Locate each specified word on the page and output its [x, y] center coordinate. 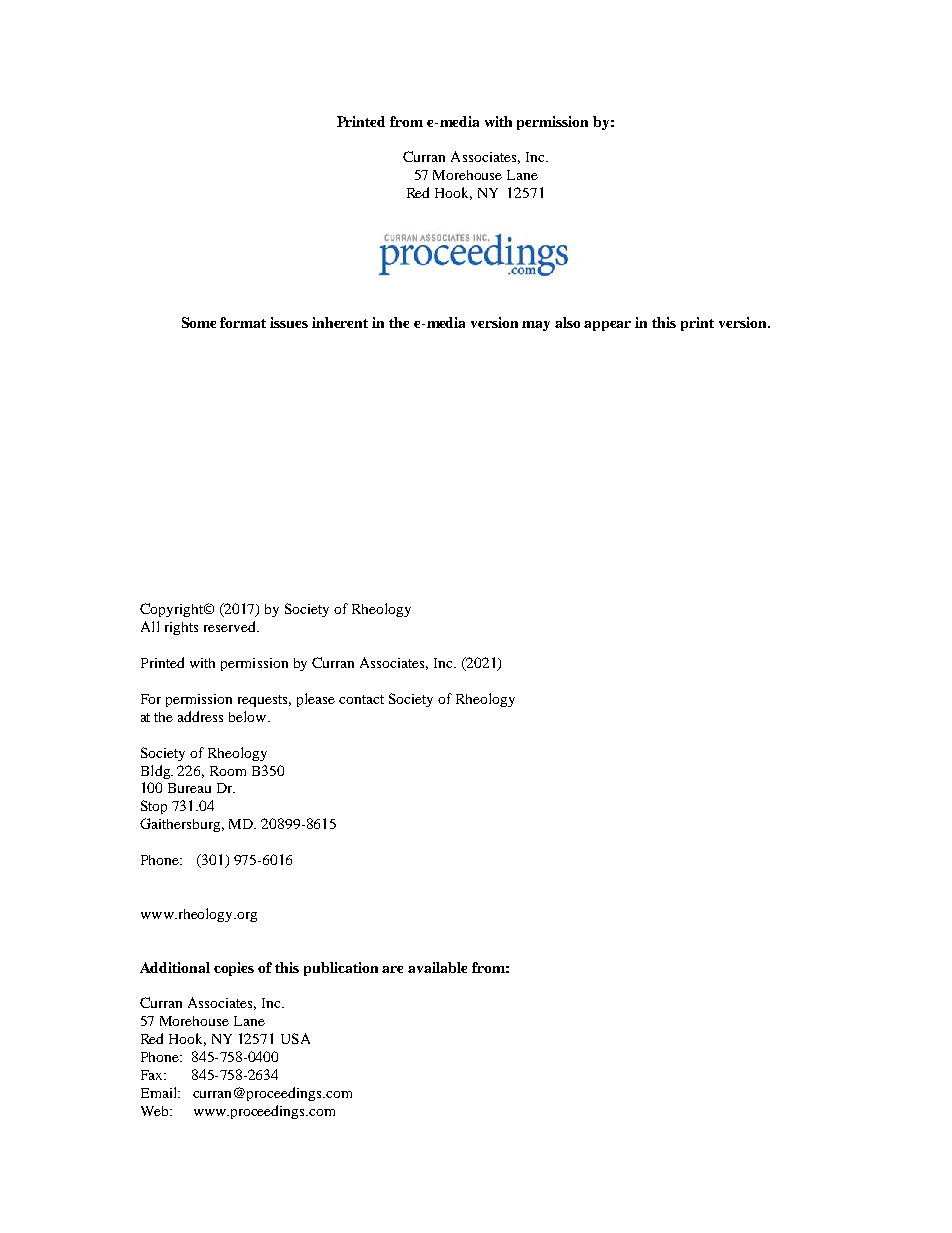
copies [234, 969]
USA [295, 1038]
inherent [340, 322]
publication [341, 969]
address [200, 716]
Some [199, 322]
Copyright [173, 610]
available [437, 967]
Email [160, 1092]
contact [361, 699]
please [316, 700]
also [567, 322]
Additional [175, 967]
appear [607, 326]
